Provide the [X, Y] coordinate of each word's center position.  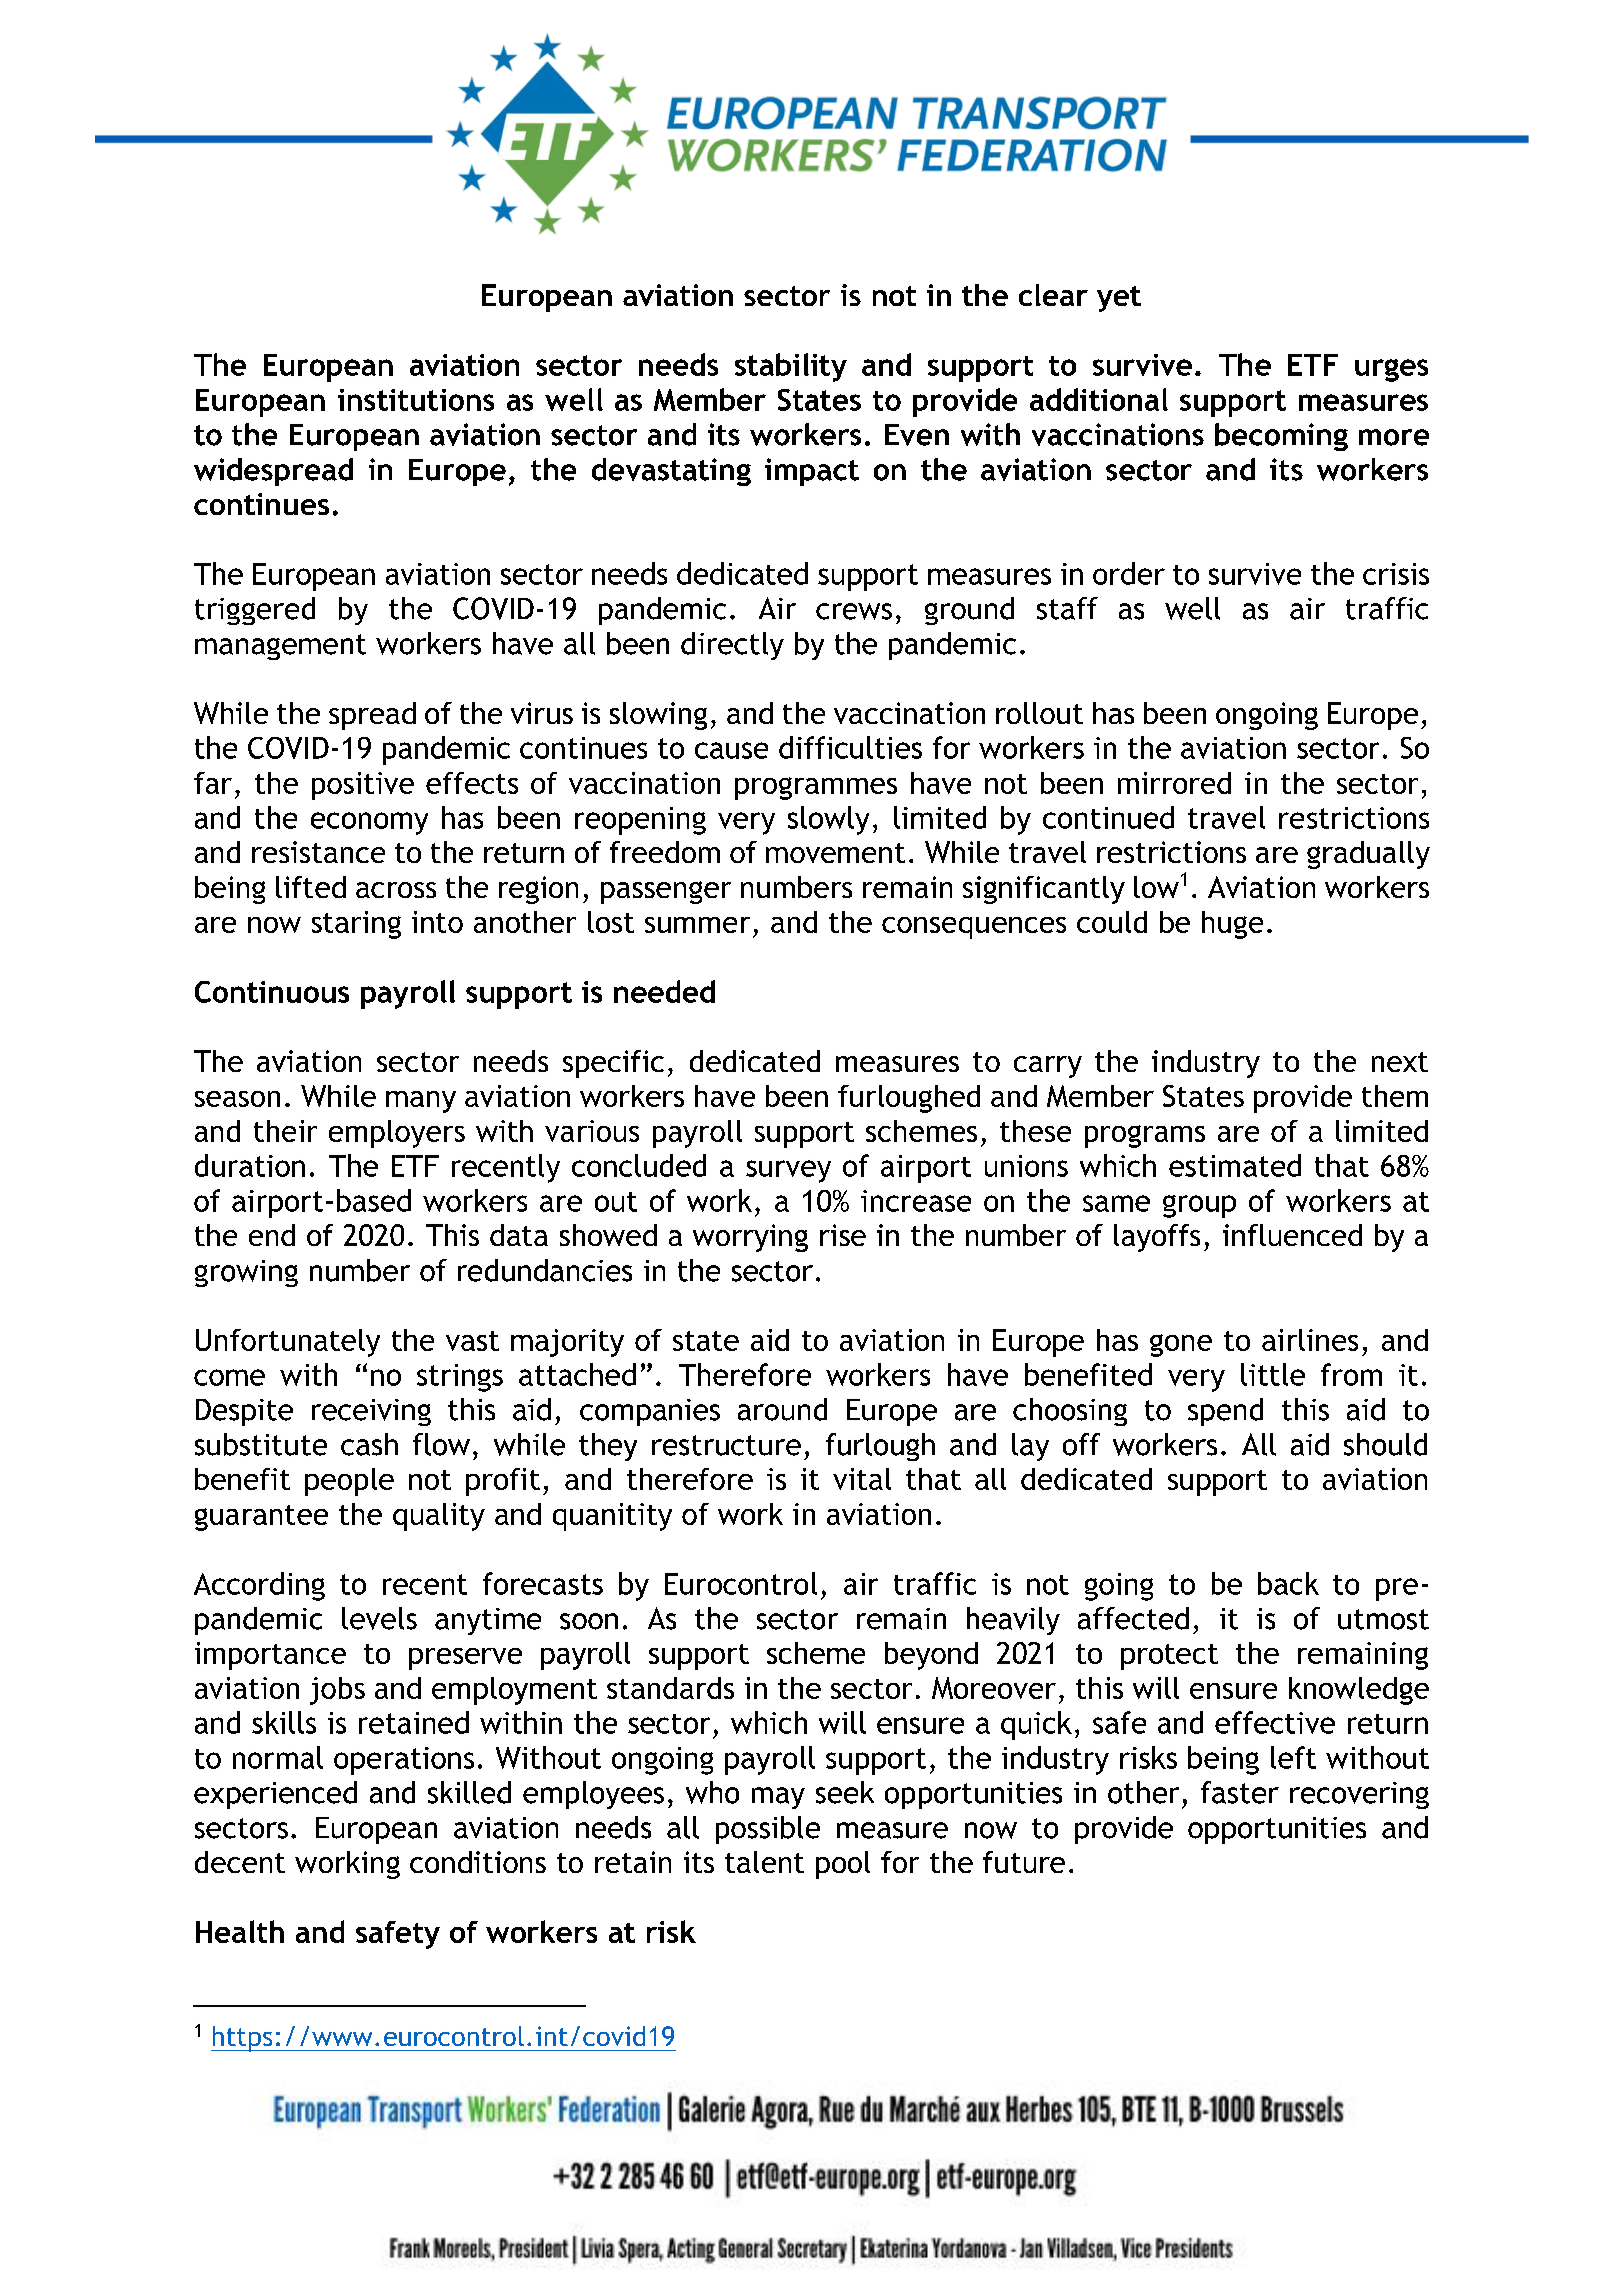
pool [843, 1865]
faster [1240, 1792]
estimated [1235, 1165]
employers [397, 1134]
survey [788, 1171]
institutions [416, 400]
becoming [1281, 437]
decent [240, 1862]
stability [791, 367]
